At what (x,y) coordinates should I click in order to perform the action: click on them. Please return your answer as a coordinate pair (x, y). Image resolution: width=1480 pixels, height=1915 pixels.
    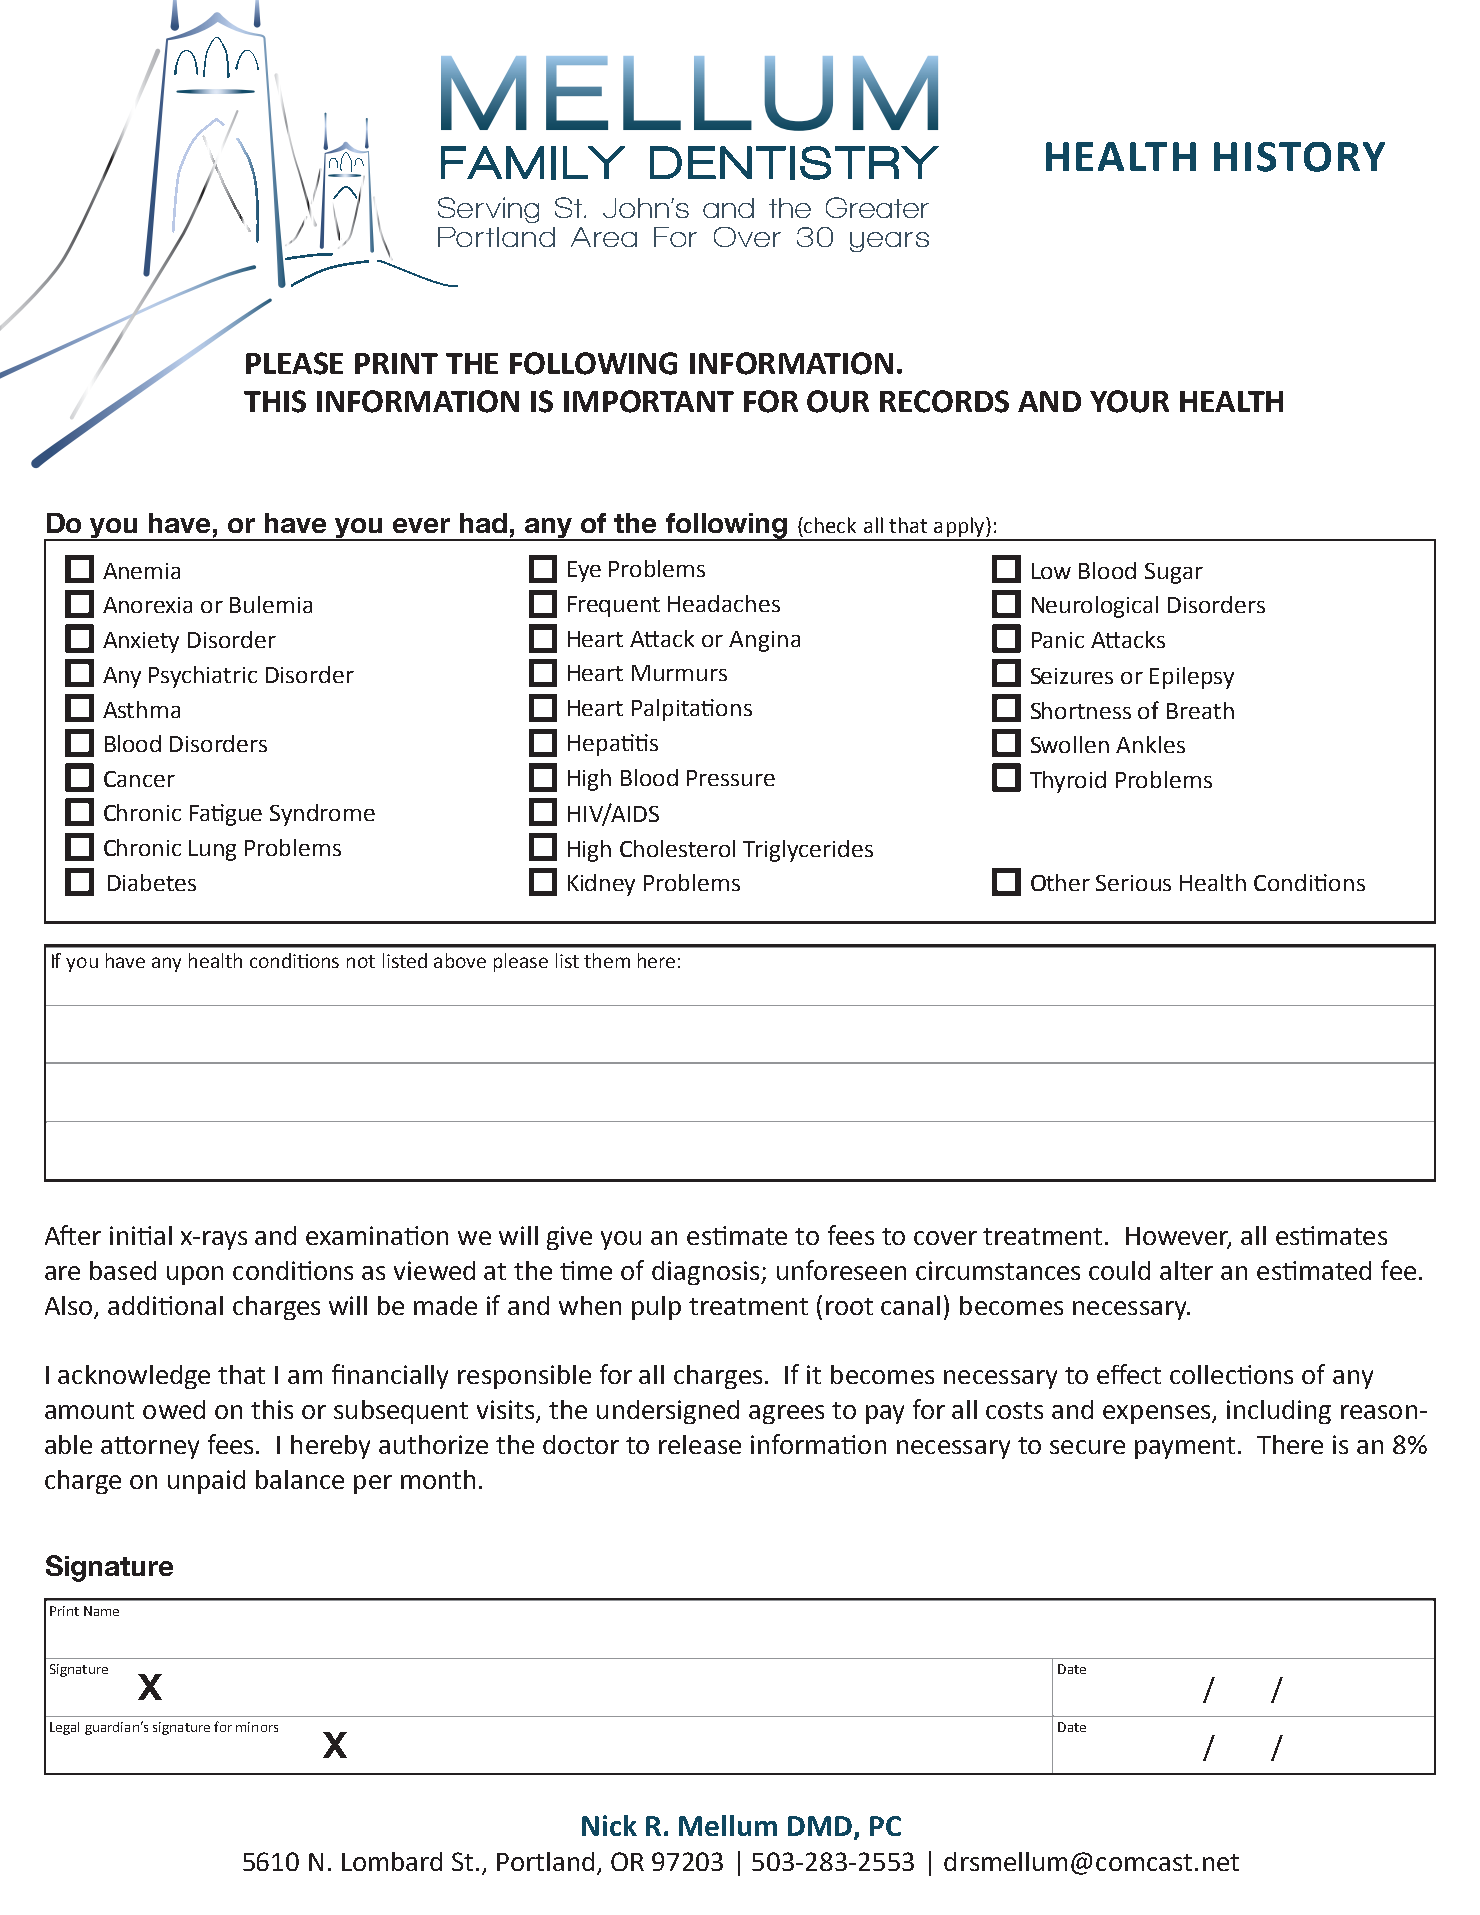
    Looking at the image, I should click on (607, 960).
